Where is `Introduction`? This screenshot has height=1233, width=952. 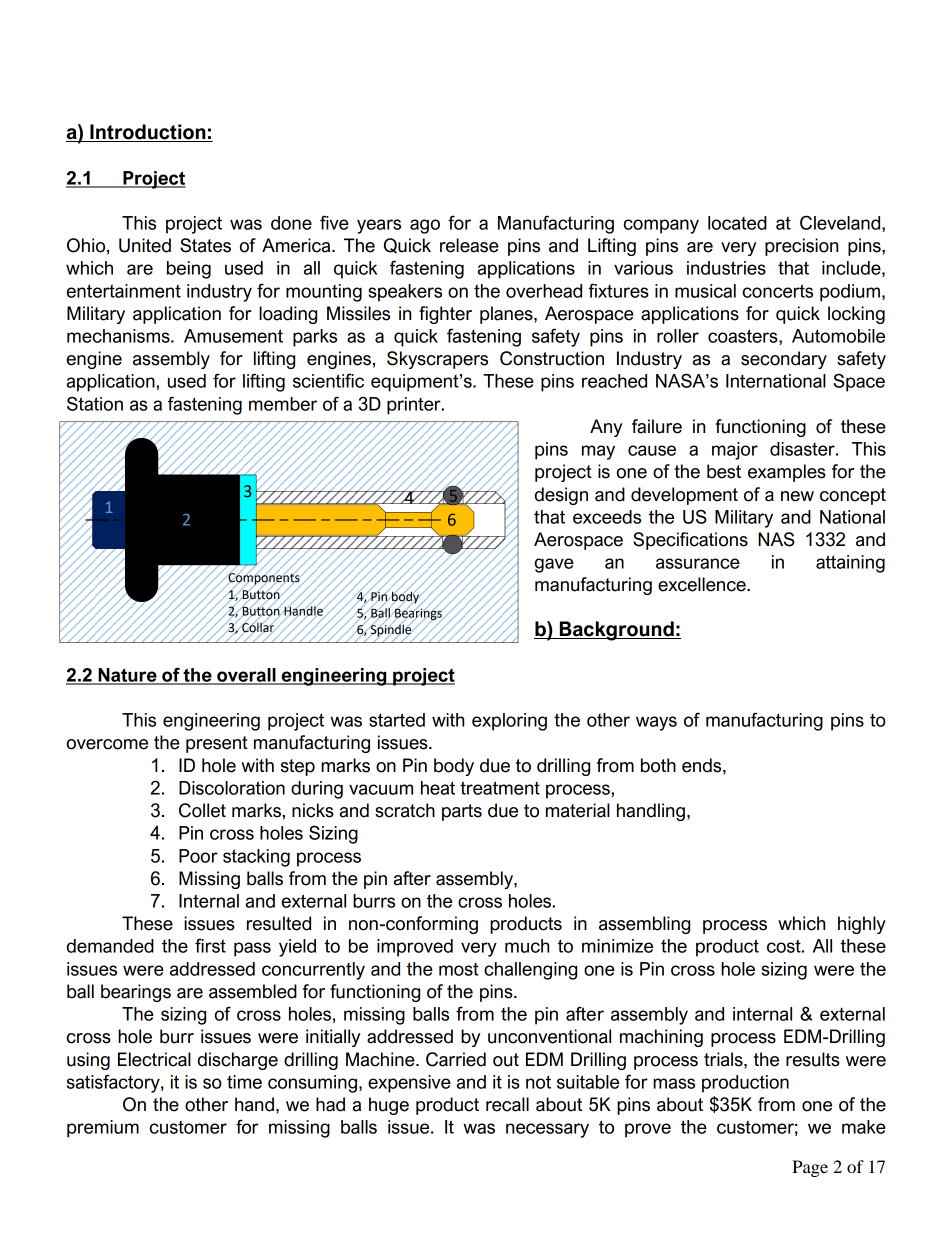
Introduction is located at coordinates (148, 133).
